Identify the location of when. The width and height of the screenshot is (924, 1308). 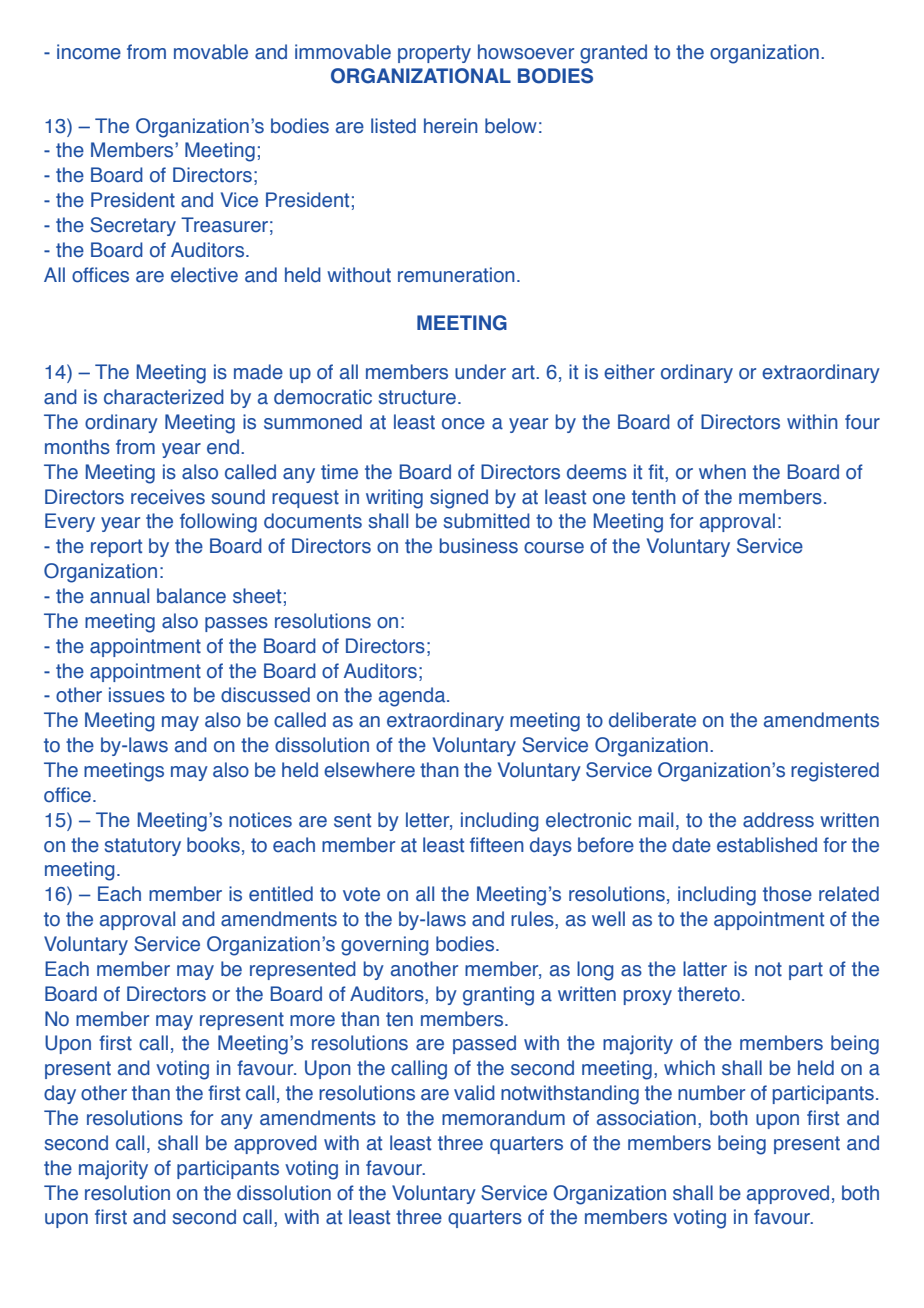
(722, 472).
